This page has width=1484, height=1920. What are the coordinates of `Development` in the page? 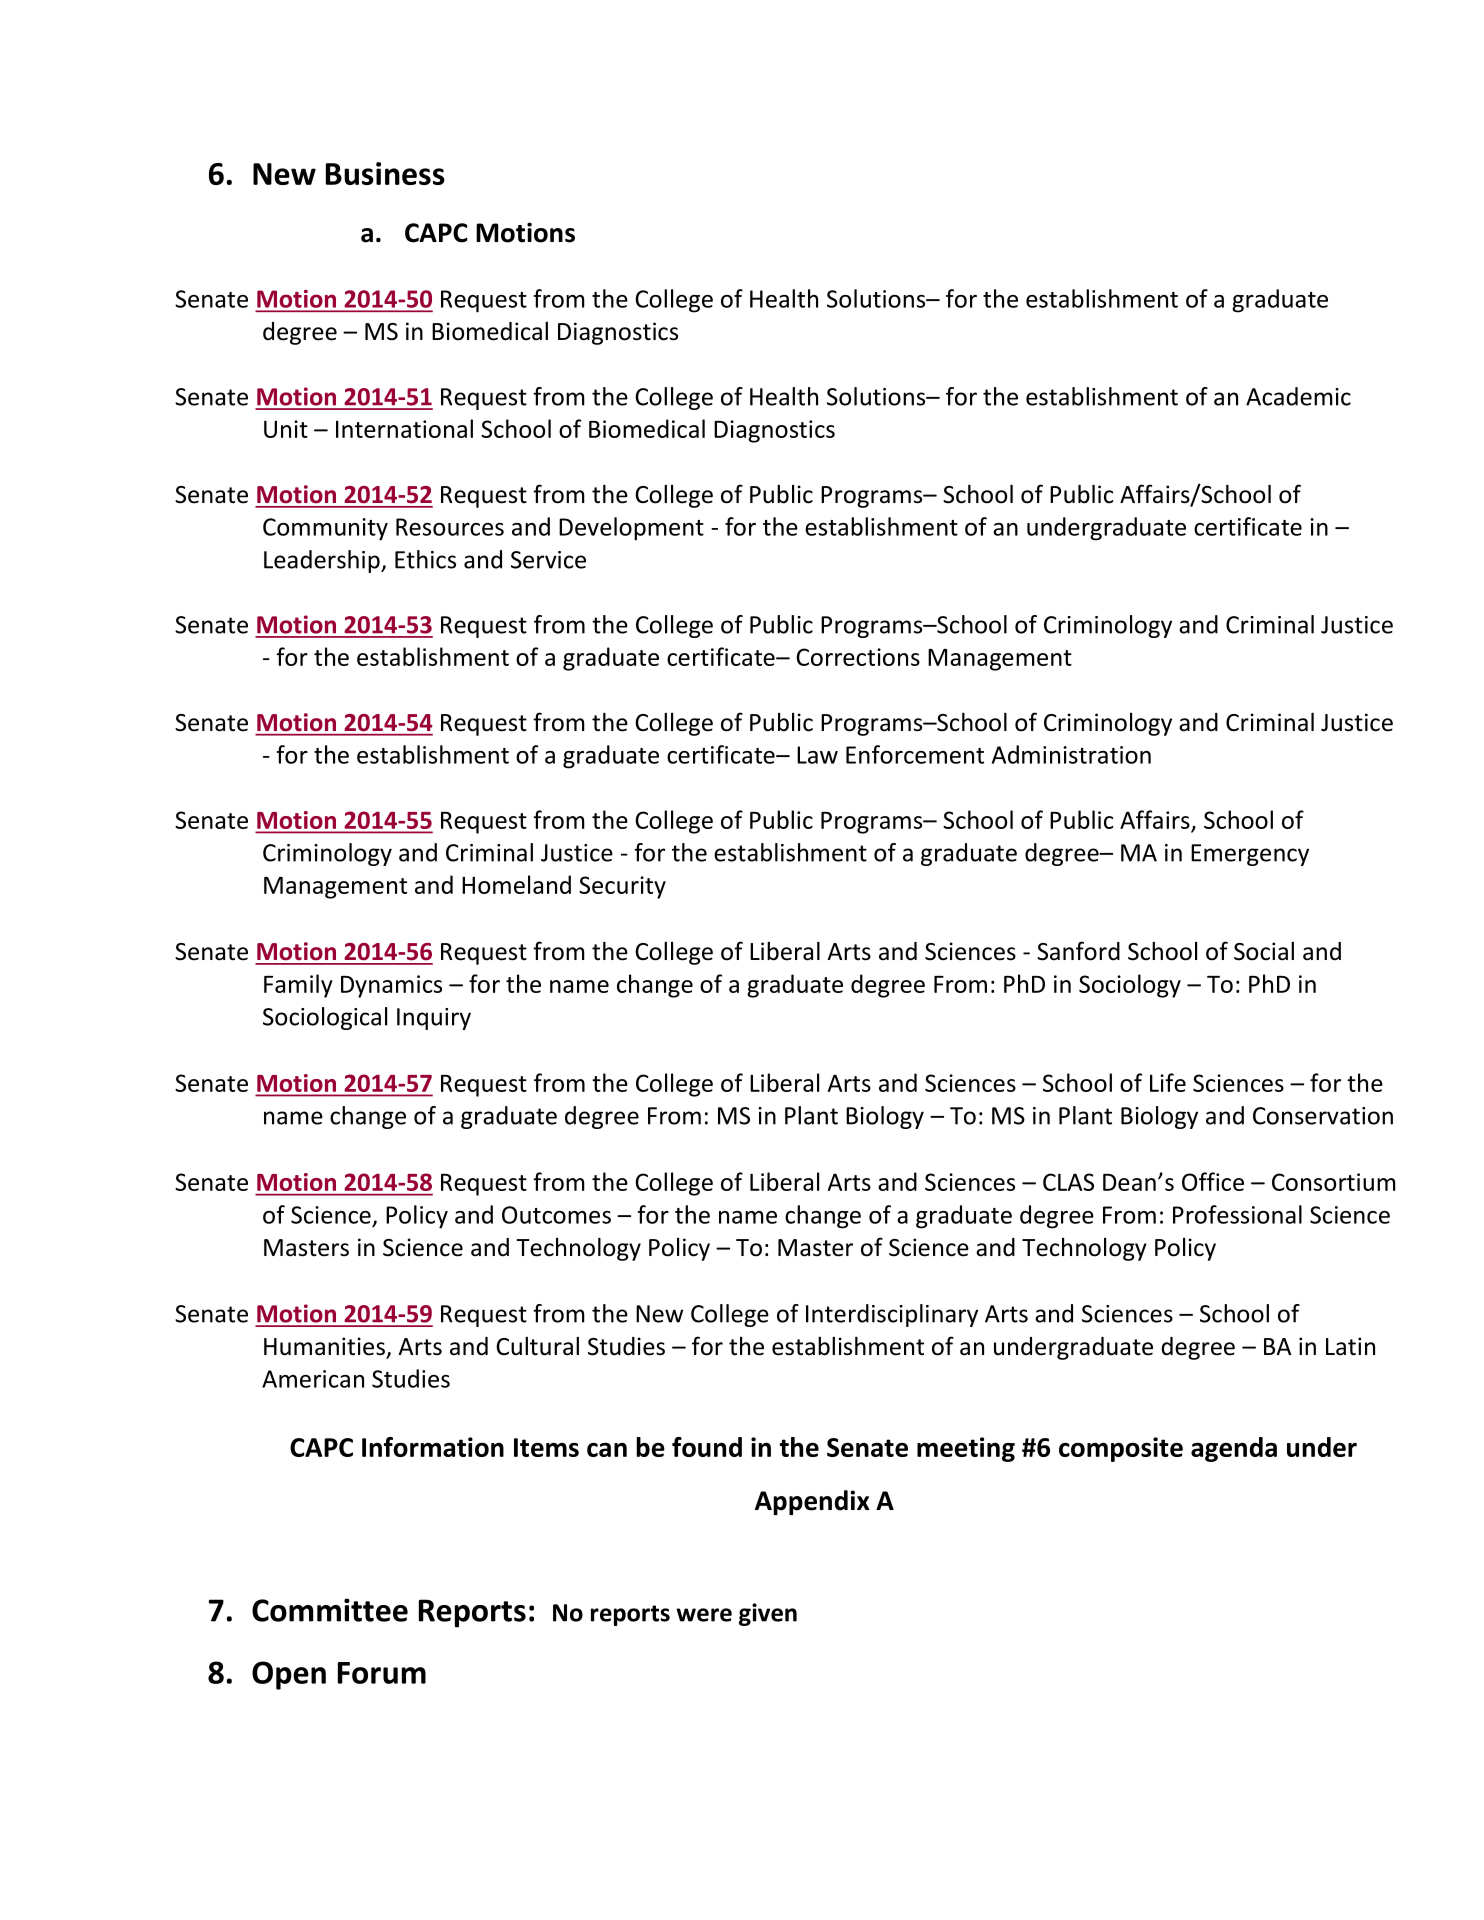 It's located at (631, 529).
